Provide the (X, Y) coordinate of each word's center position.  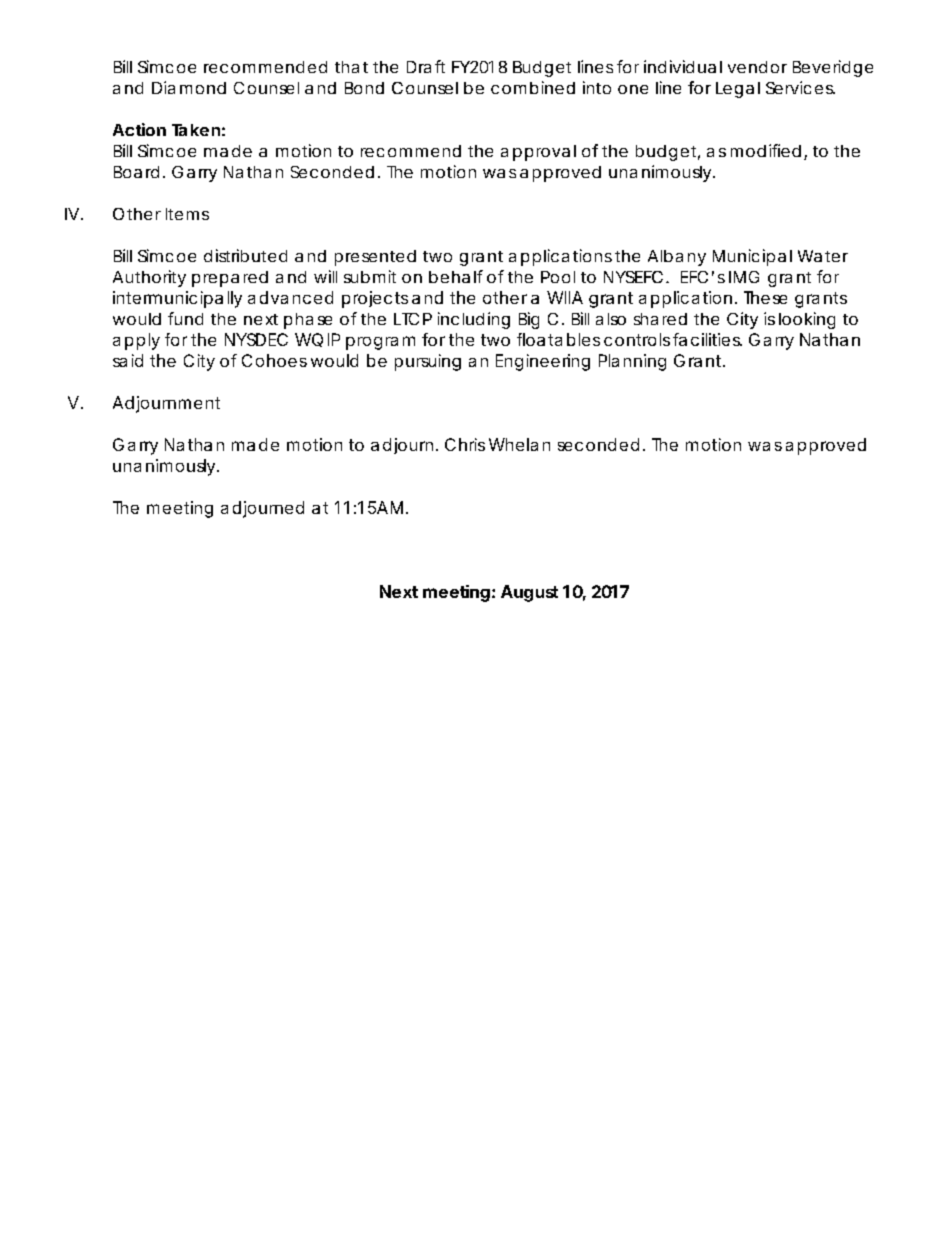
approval (538, 153)
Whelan (519, 444)
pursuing (428, 362)
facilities (707, 339)
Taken (198, 130)
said (128, 360)
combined (533, 87)
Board (139, 172)
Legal (738, 90)
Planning (632, 362)
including (474, 320)
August (529, 593)
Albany (677, 258)
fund (185, 318)
